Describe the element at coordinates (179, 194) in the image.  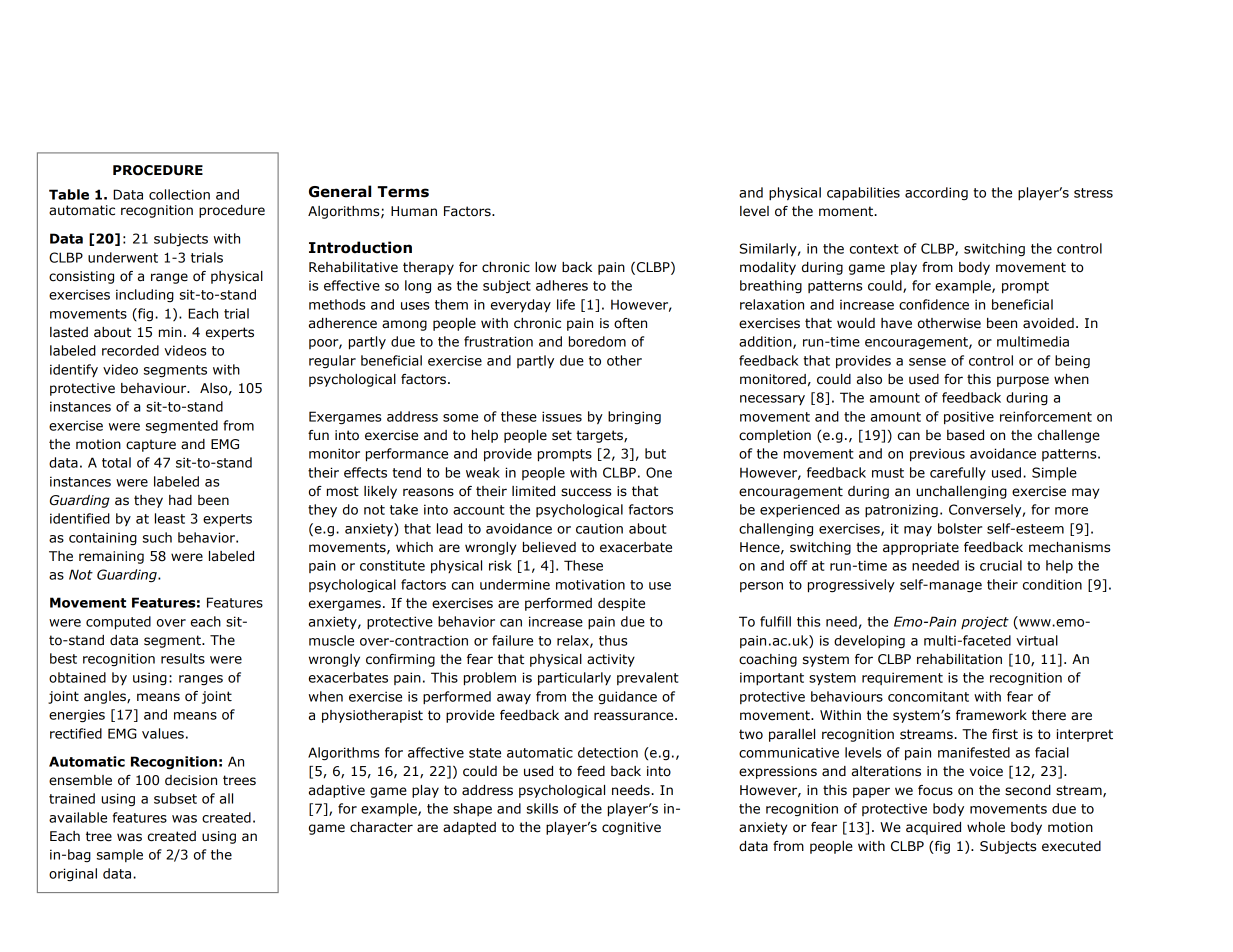
I see `collection` at that location.
